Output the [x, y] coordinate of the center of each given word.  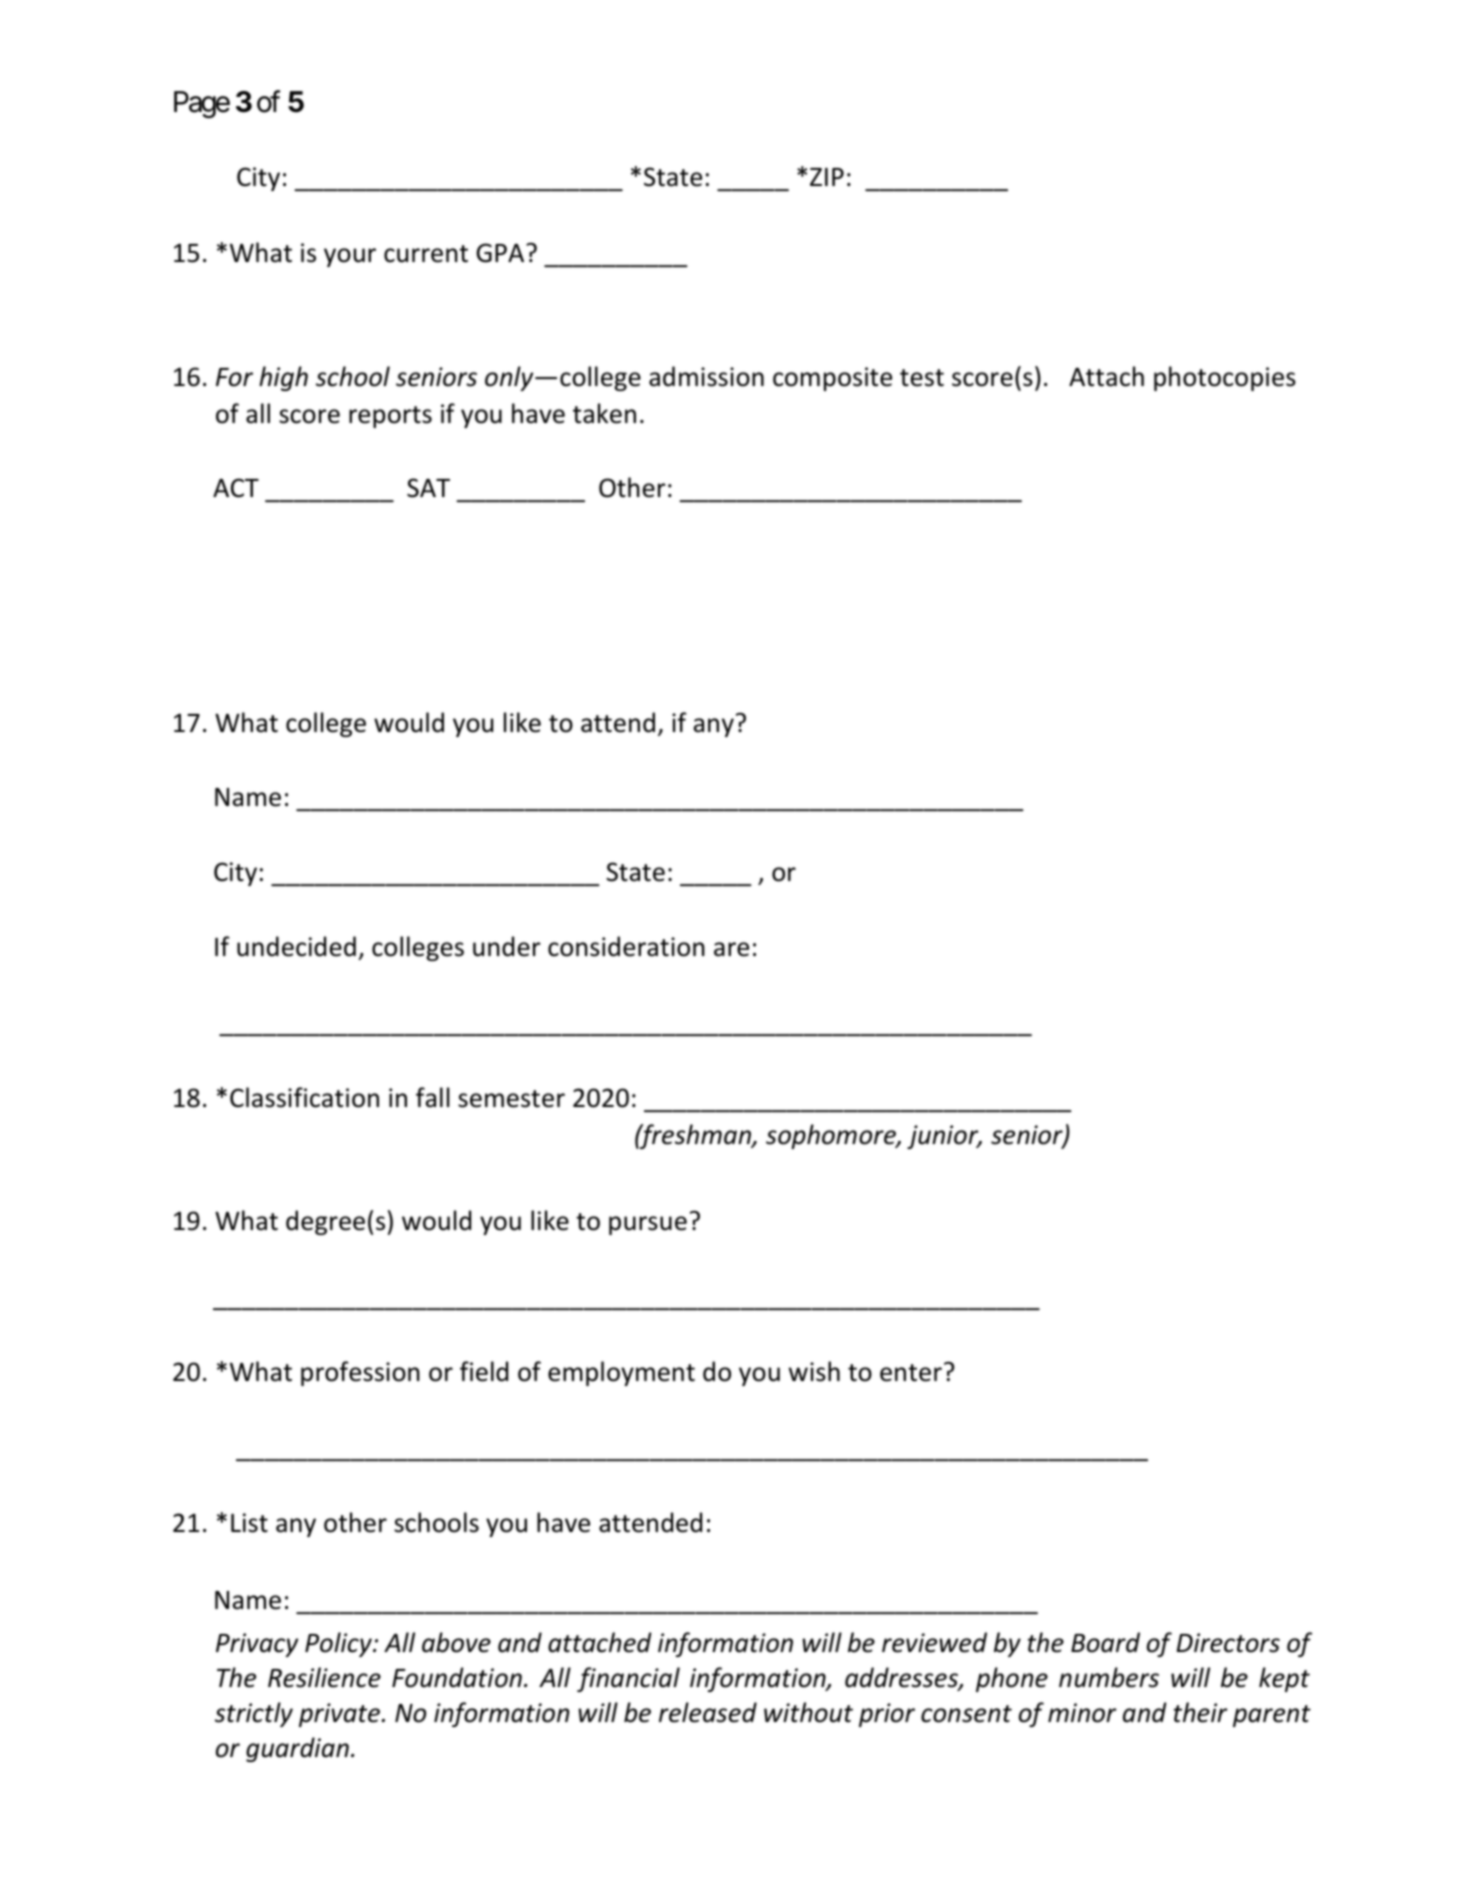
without [808, 1712]
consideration [626, 946]
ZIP [827, 177]
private [341, 1715]
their [1201, 1712]
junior [944, 1137]
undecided [296, 946]
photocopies [1225, 378]
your [350, 257]
